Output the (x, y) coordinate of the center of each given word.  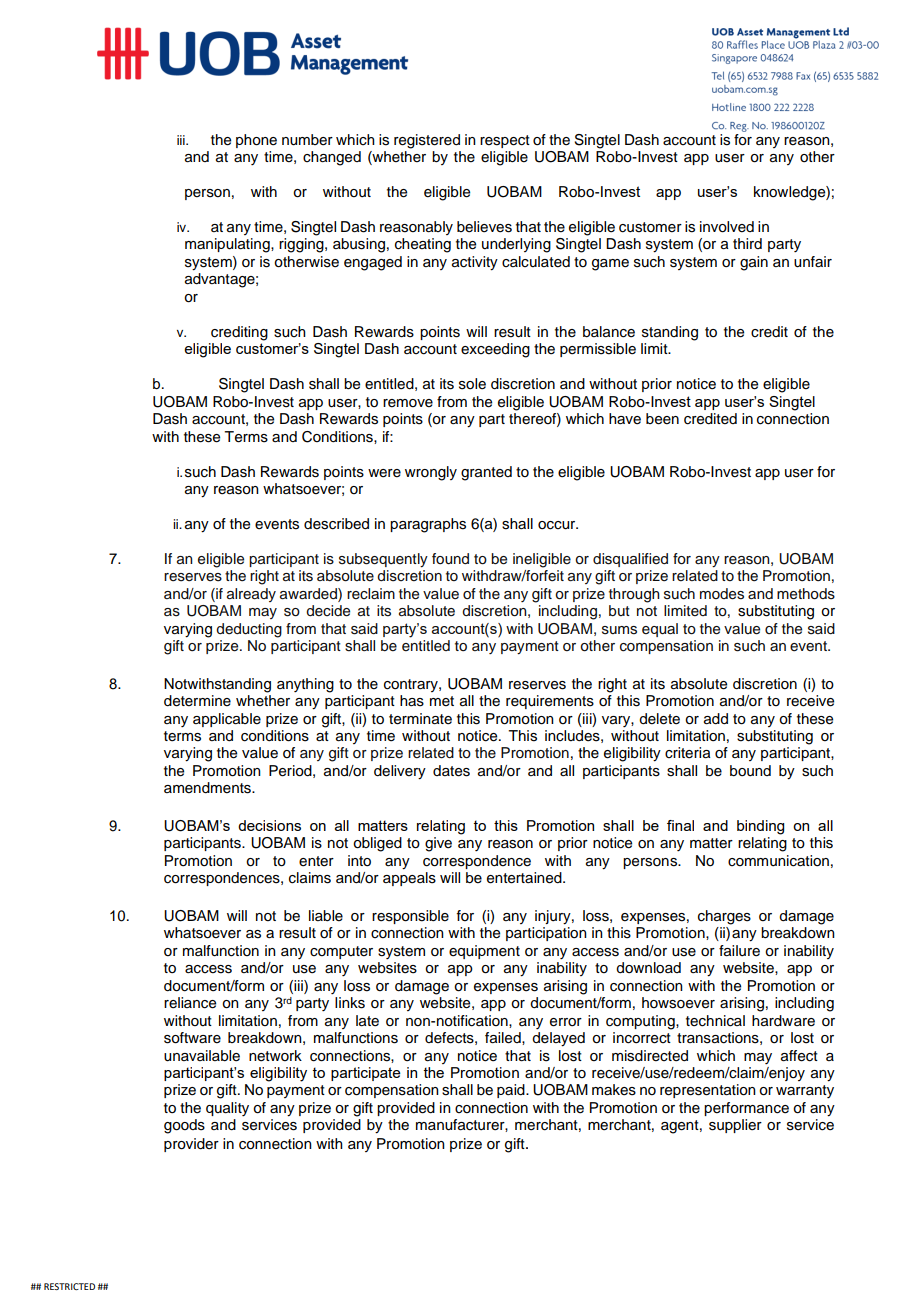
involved (727, 227)
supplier (735, 1126)
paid (512, 1091)
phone (256, 141)
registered (427, 141)
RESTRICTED (69, 1286)
